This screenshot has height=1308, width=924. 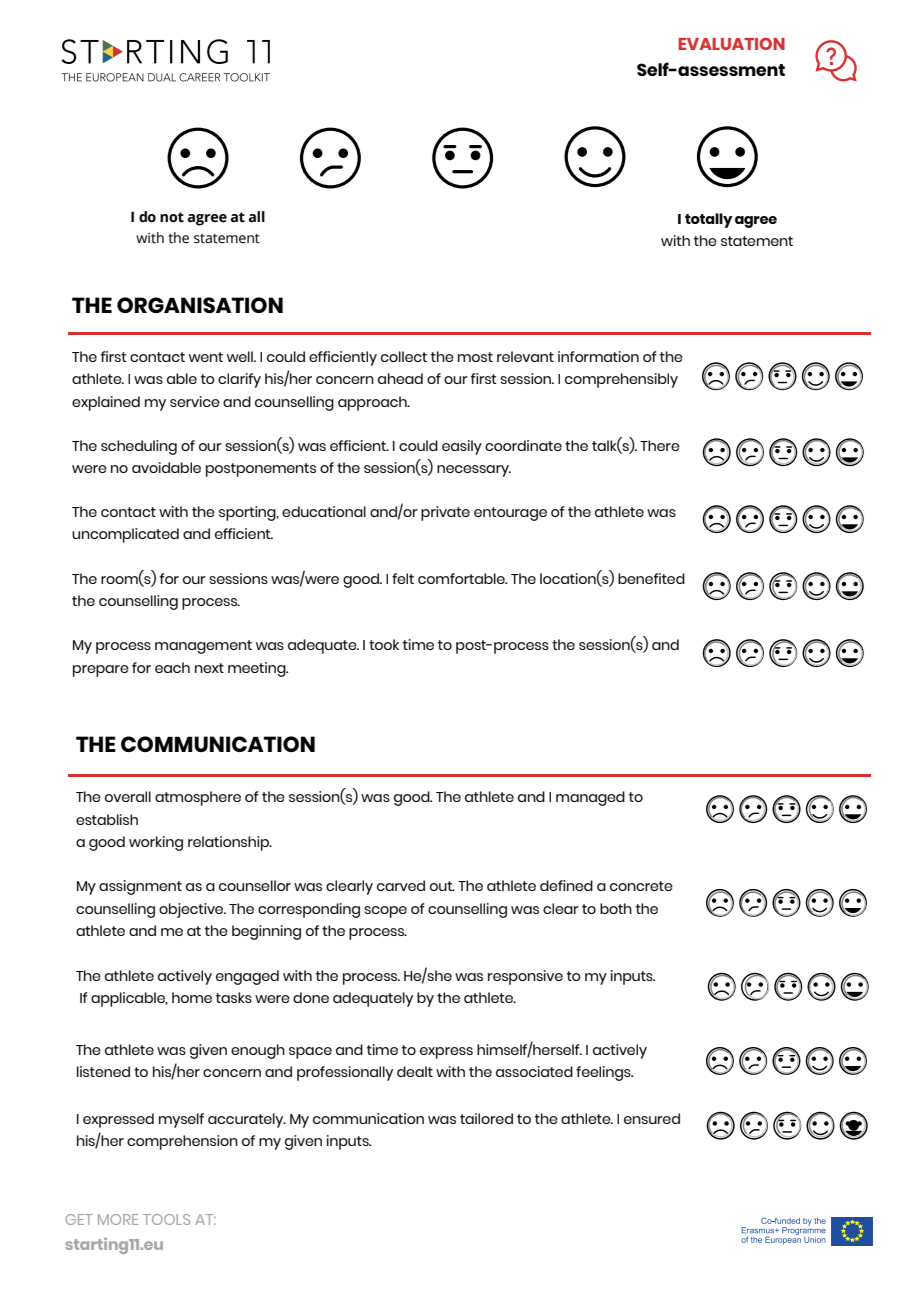 What do you see at coordinates (401, 885) in the screenshot?
I see `carved` at bounding box center [401, 885].
